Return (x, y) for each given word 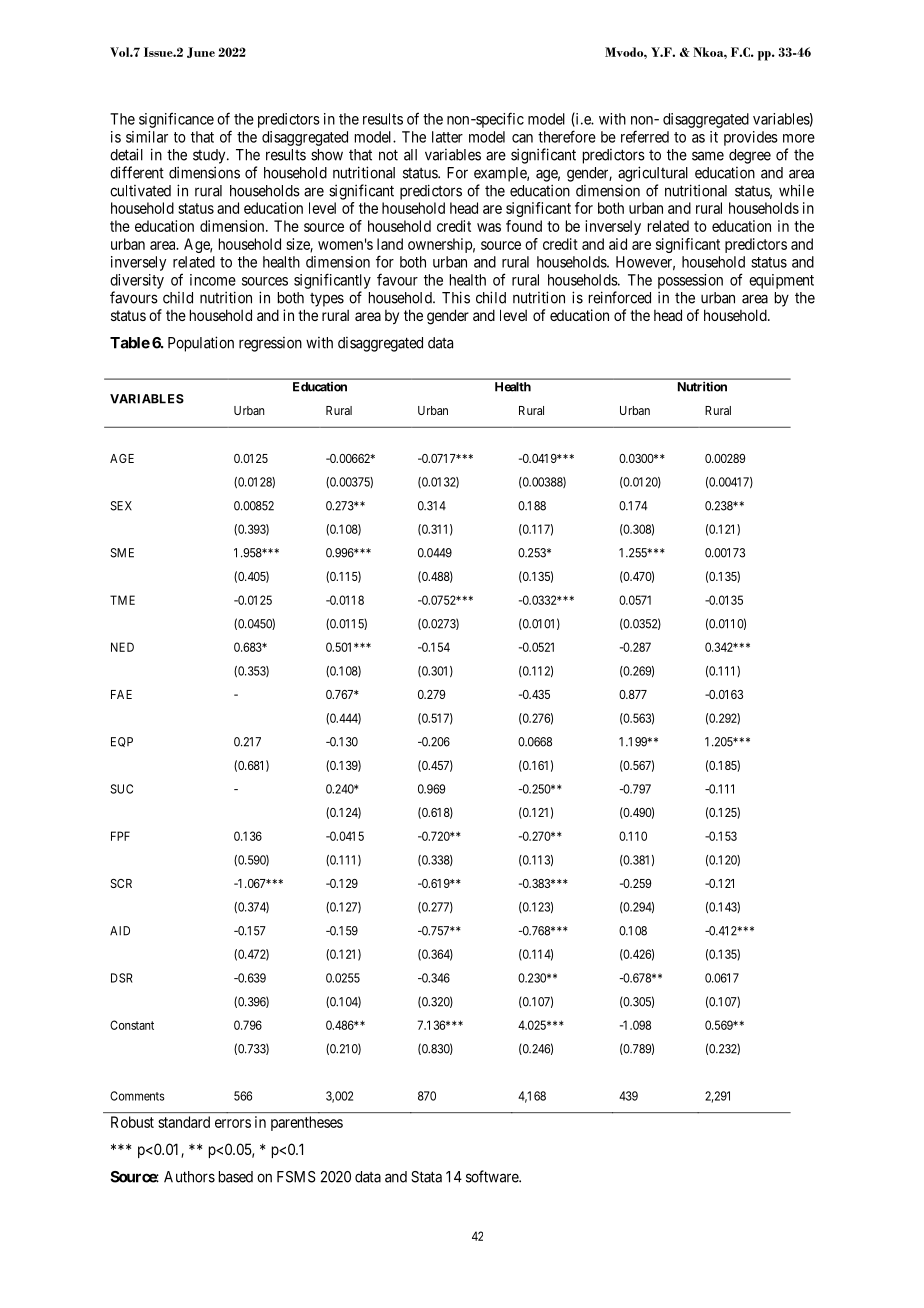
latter (447, 137)
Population (201, 344)
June (201, 52)
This (456, 297)
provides (751, 138)
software (493, 1176)
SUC (121, 789)
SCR (121, 883)
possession (690, 281)
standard (184, 1122)
